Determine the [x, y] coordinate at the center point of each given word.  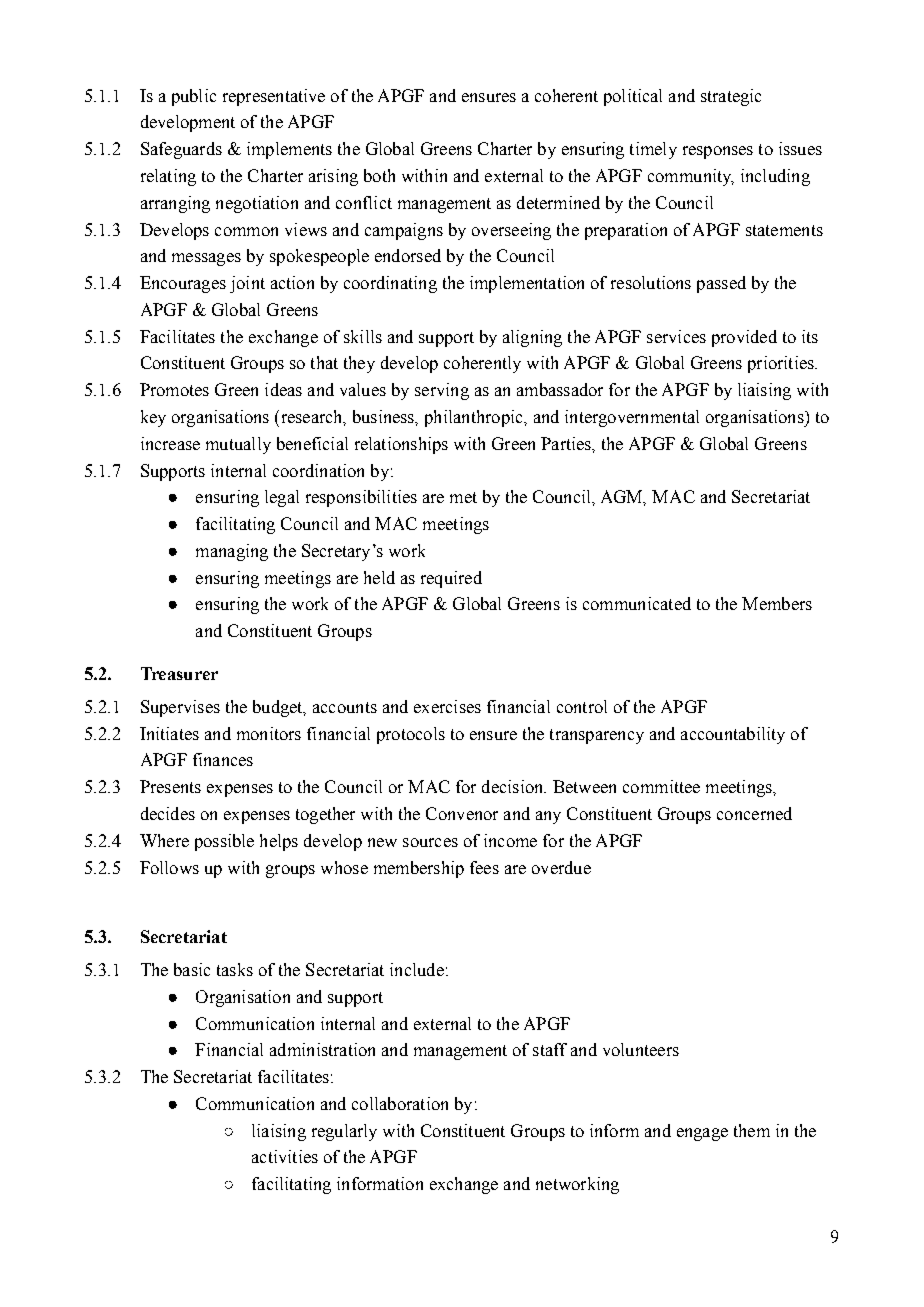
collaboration [400, 1103]
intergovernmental [632, 418]
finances [223, 759]
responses [718, 152]
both [379, 175]
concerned [754, 813]
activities [285, 1156]
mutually [238, 445]
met [463, 497]
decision [514, 786]
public [194, 97]
